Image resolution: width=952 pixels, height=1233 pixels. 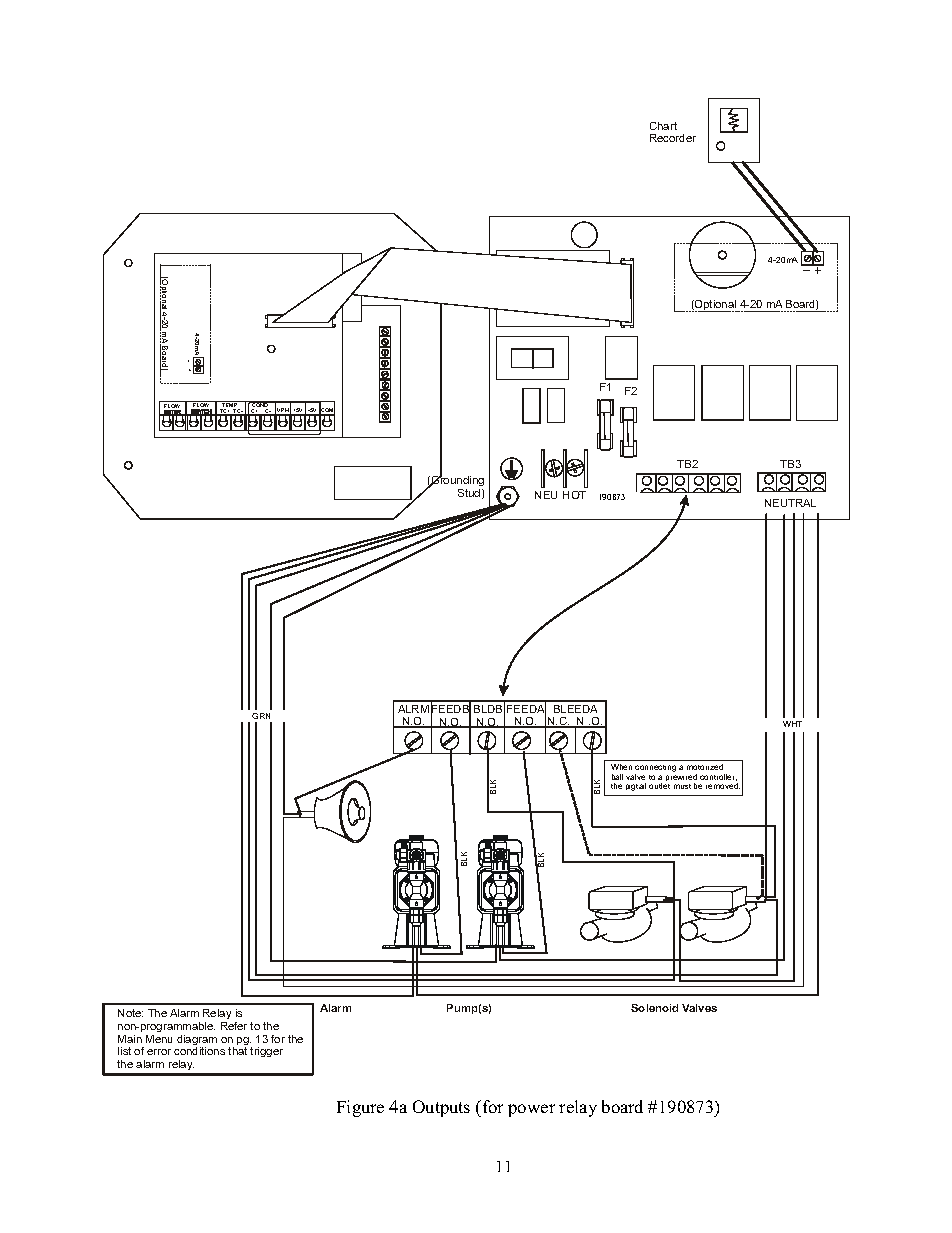 What do you see at coordinates (130, 1013) in the page?
I see `Note` at bounding box center [130, 1013].
